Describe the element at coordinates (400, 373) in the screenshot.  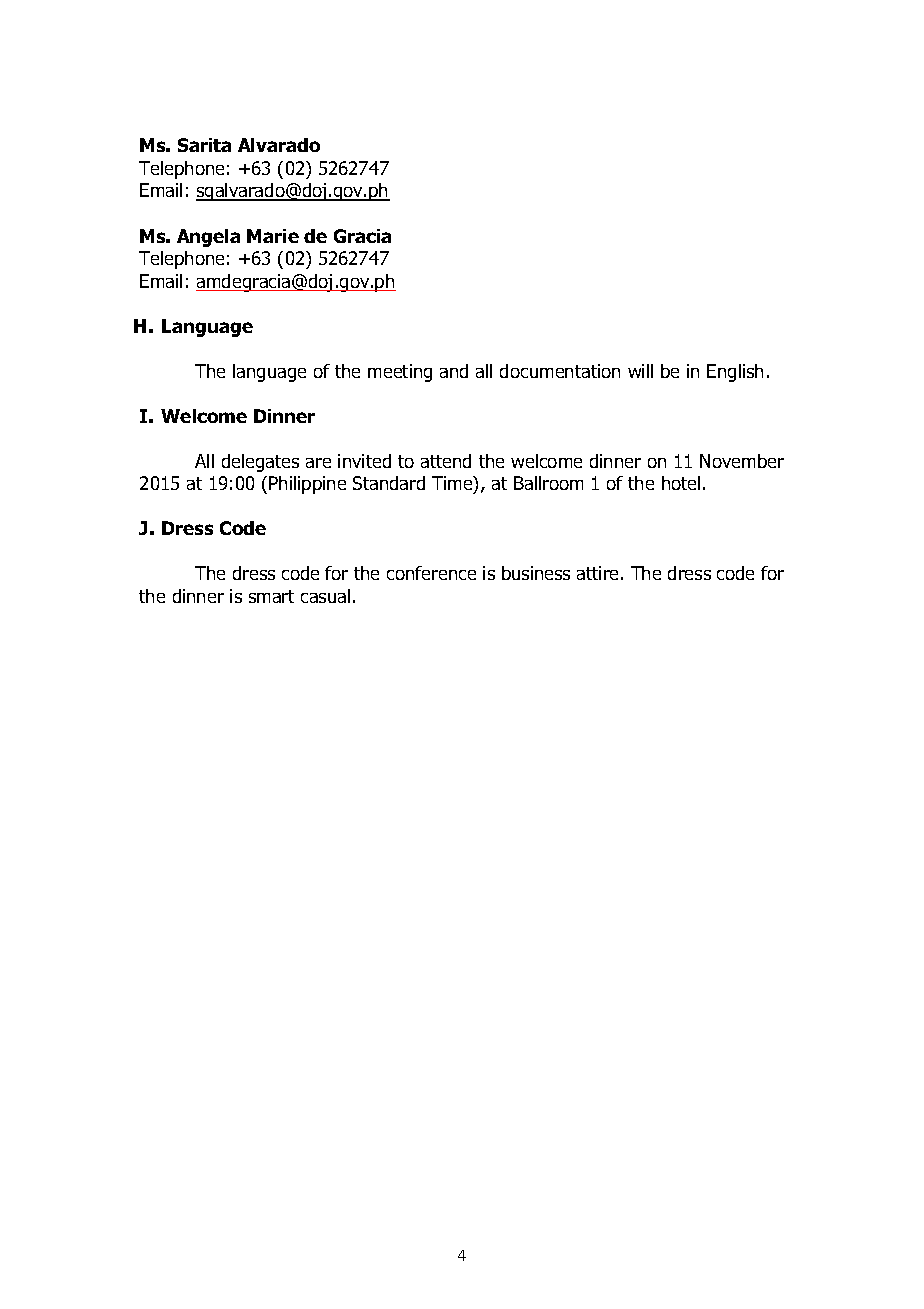
I see `meeting` at that location.
